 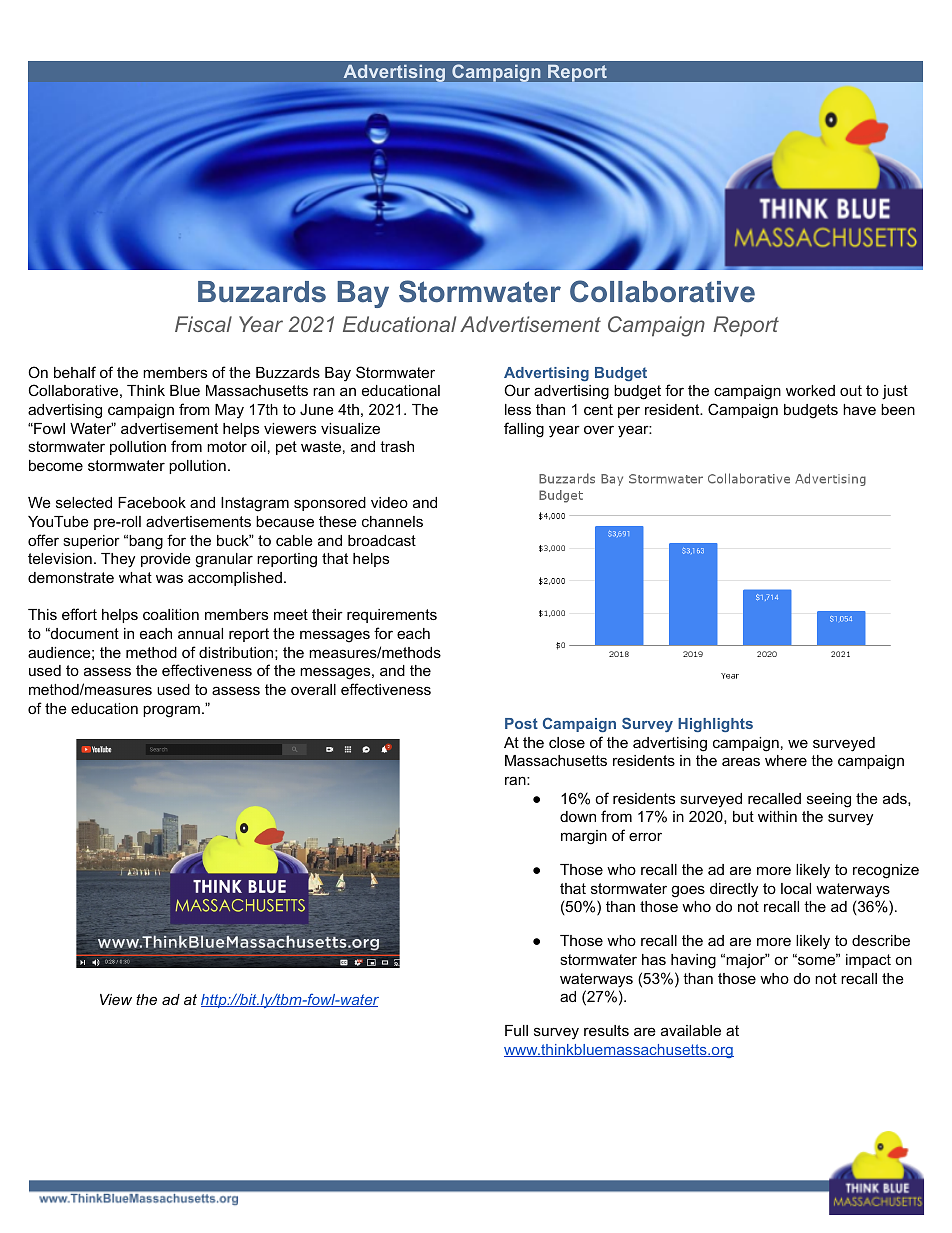 What do you see at coordinates (521, 723) in the screenshot?
I see `Post` at bounding box center [521, 723].
